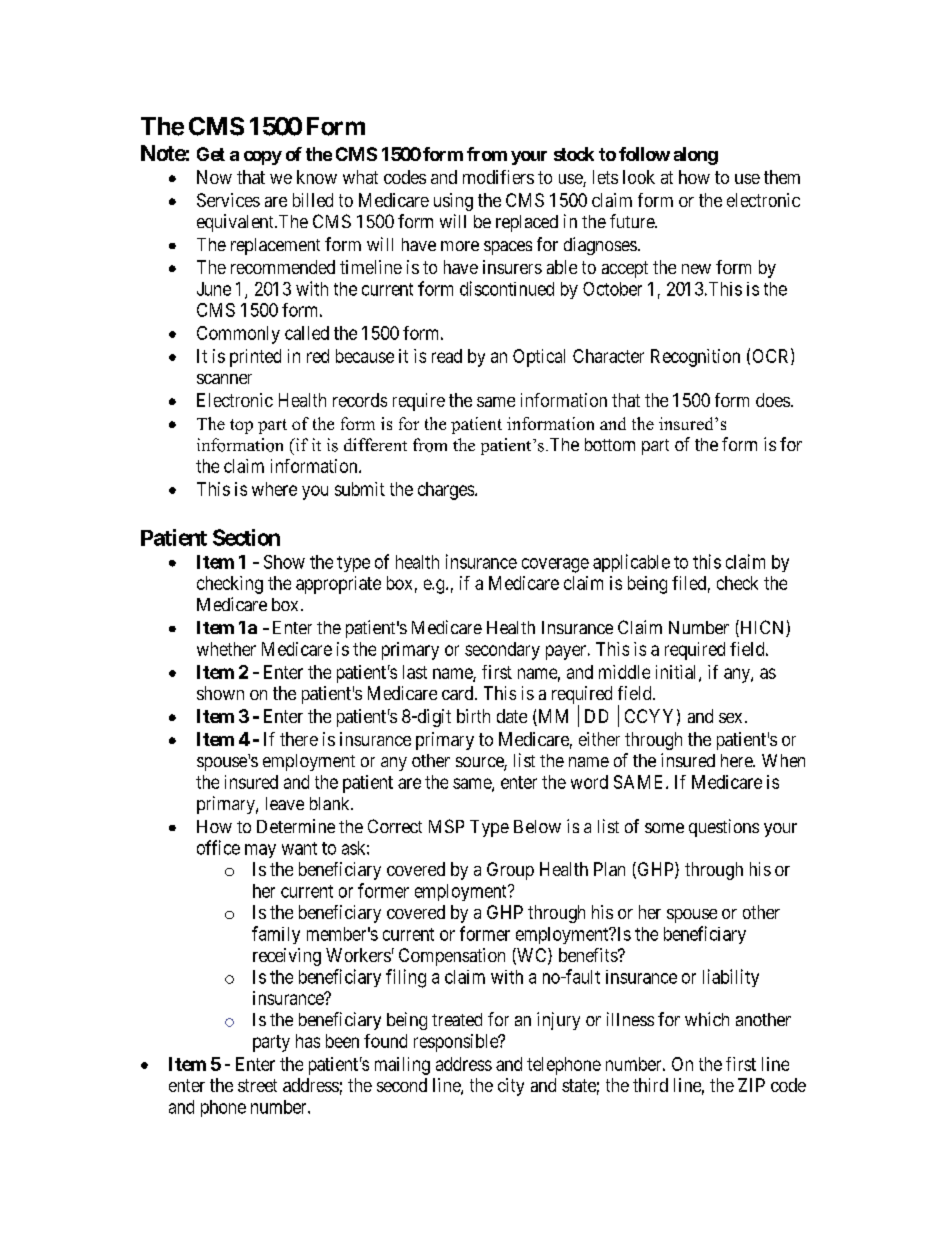 This screenshot has height=1233, width=952. What do you see at coordinates (782, 177) in the screenshot?
I see `them` at bounding box center [782, 177].
